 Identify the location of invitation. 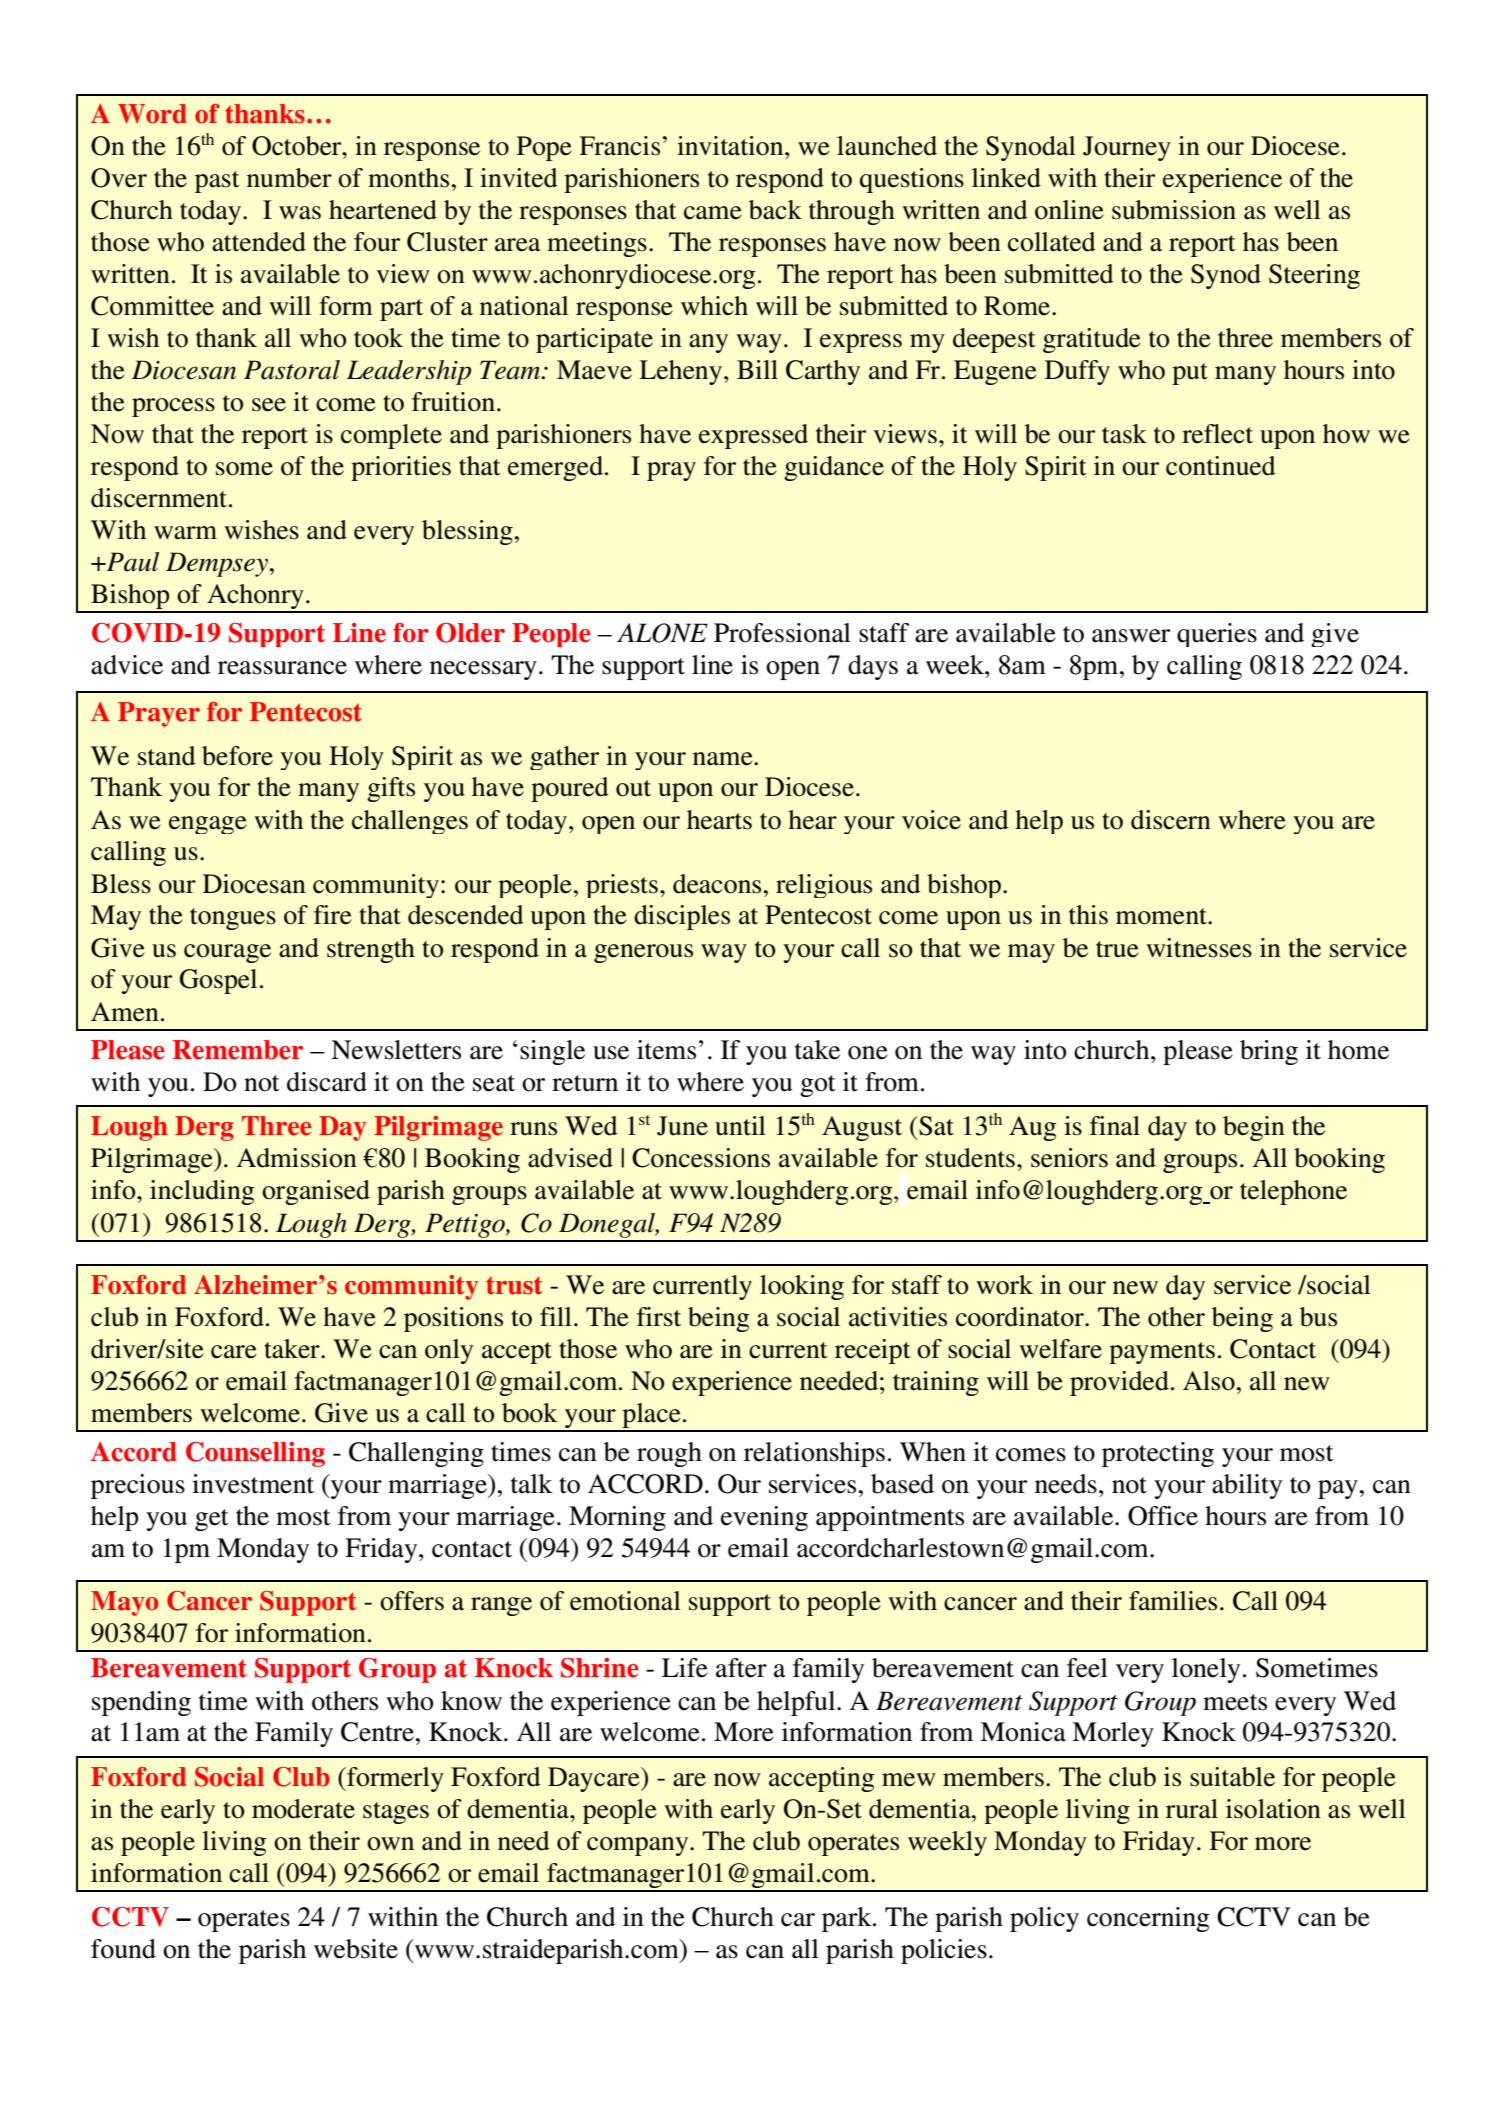
(731, 146).
